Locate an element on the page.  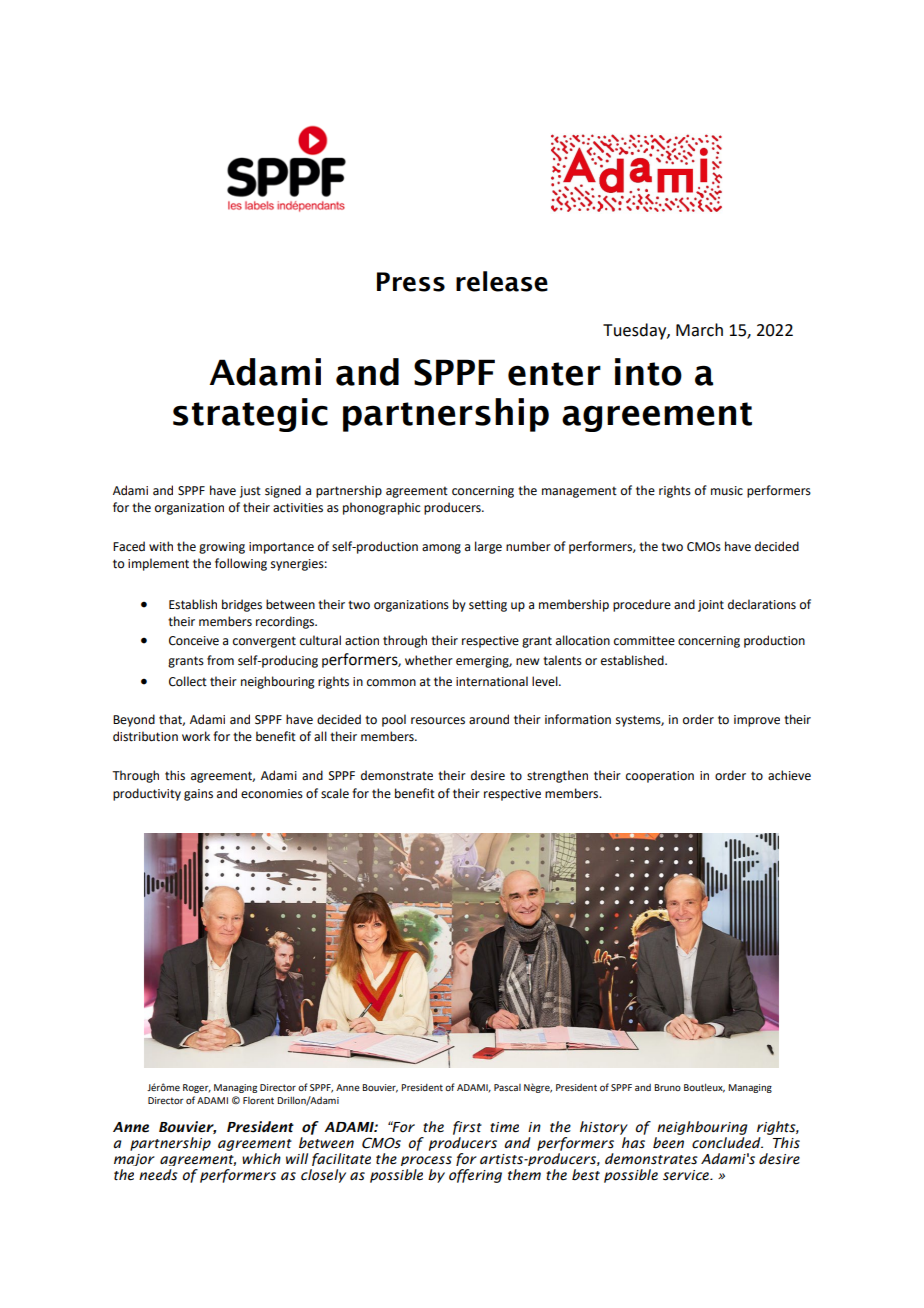
gains is located at coordinates (198, 795).
